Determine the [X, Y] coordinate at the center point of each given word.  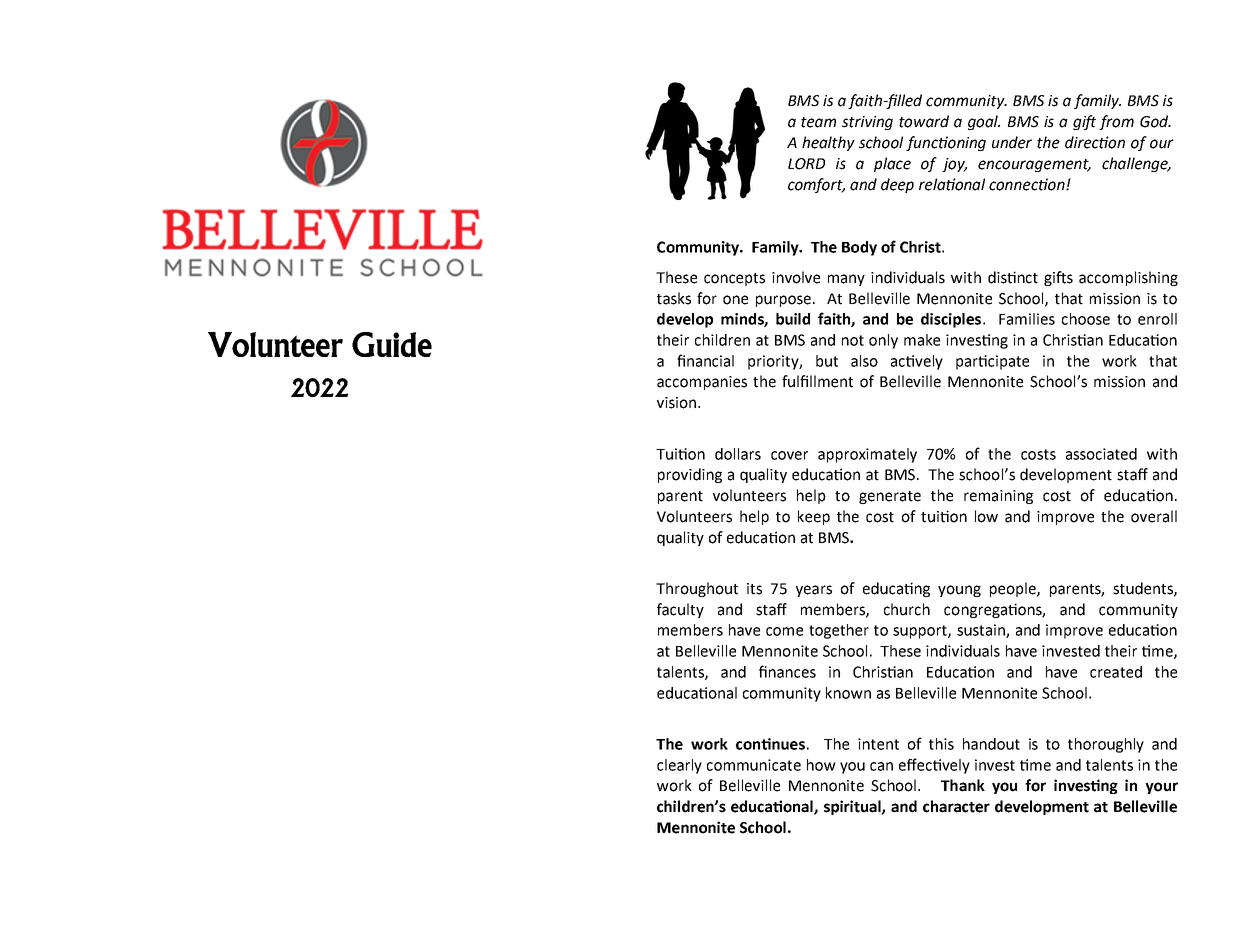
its [754, 589]
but [827, 361]
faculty [680, 610]
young [959, 591]
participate [992, 362]
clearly [679, 766]
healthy [828, 143]
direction [1095, 142]
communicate [754, 765]
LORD [806, 164]
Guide [392, 344]
